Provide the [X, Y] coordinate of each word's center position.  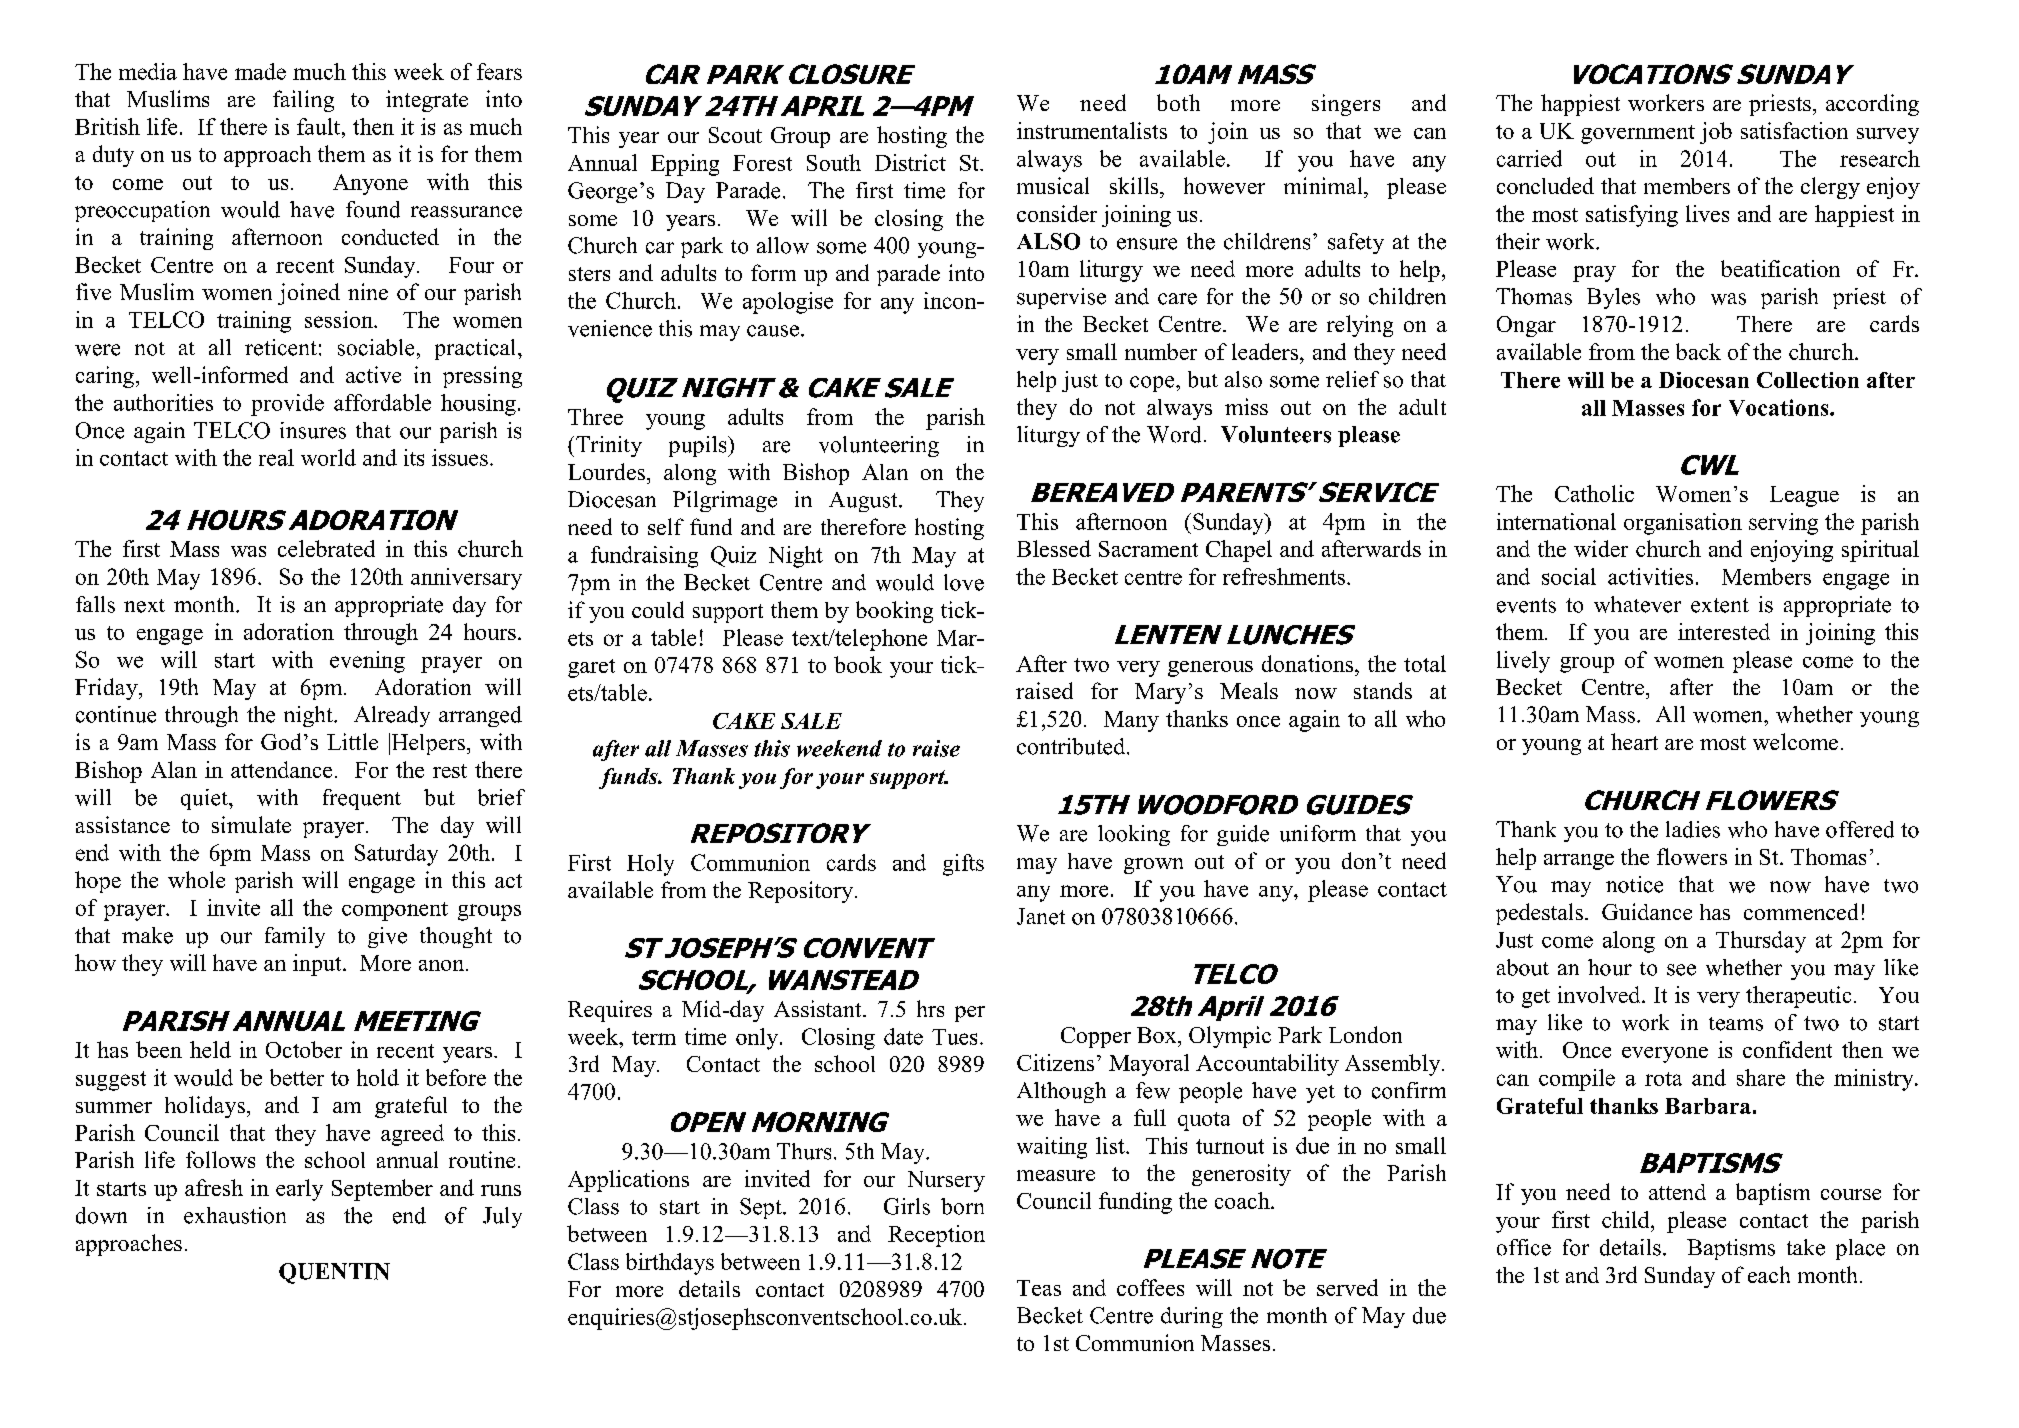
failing [303, 101]
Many [1131, 721]
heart [1634, 741]
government [1638, 134]
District [910, 162]
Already [392, 716]
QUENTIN [334, 1273]
